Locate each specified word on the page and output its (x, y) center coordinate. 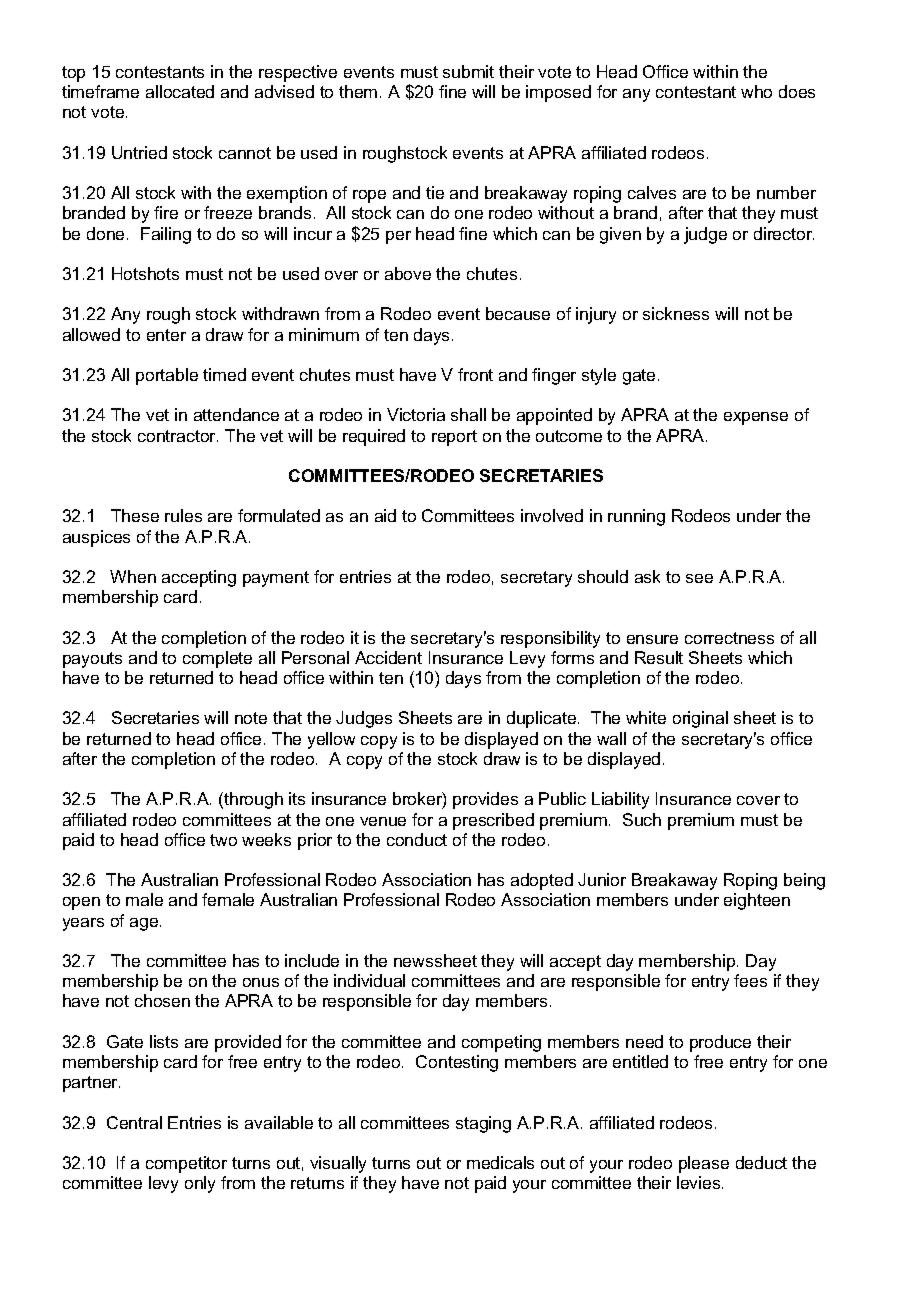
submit (468, 71)
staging (483, 1124)
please (704, 1164)
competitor (186, 1164)
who (756, 91)
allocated (180, 91)
